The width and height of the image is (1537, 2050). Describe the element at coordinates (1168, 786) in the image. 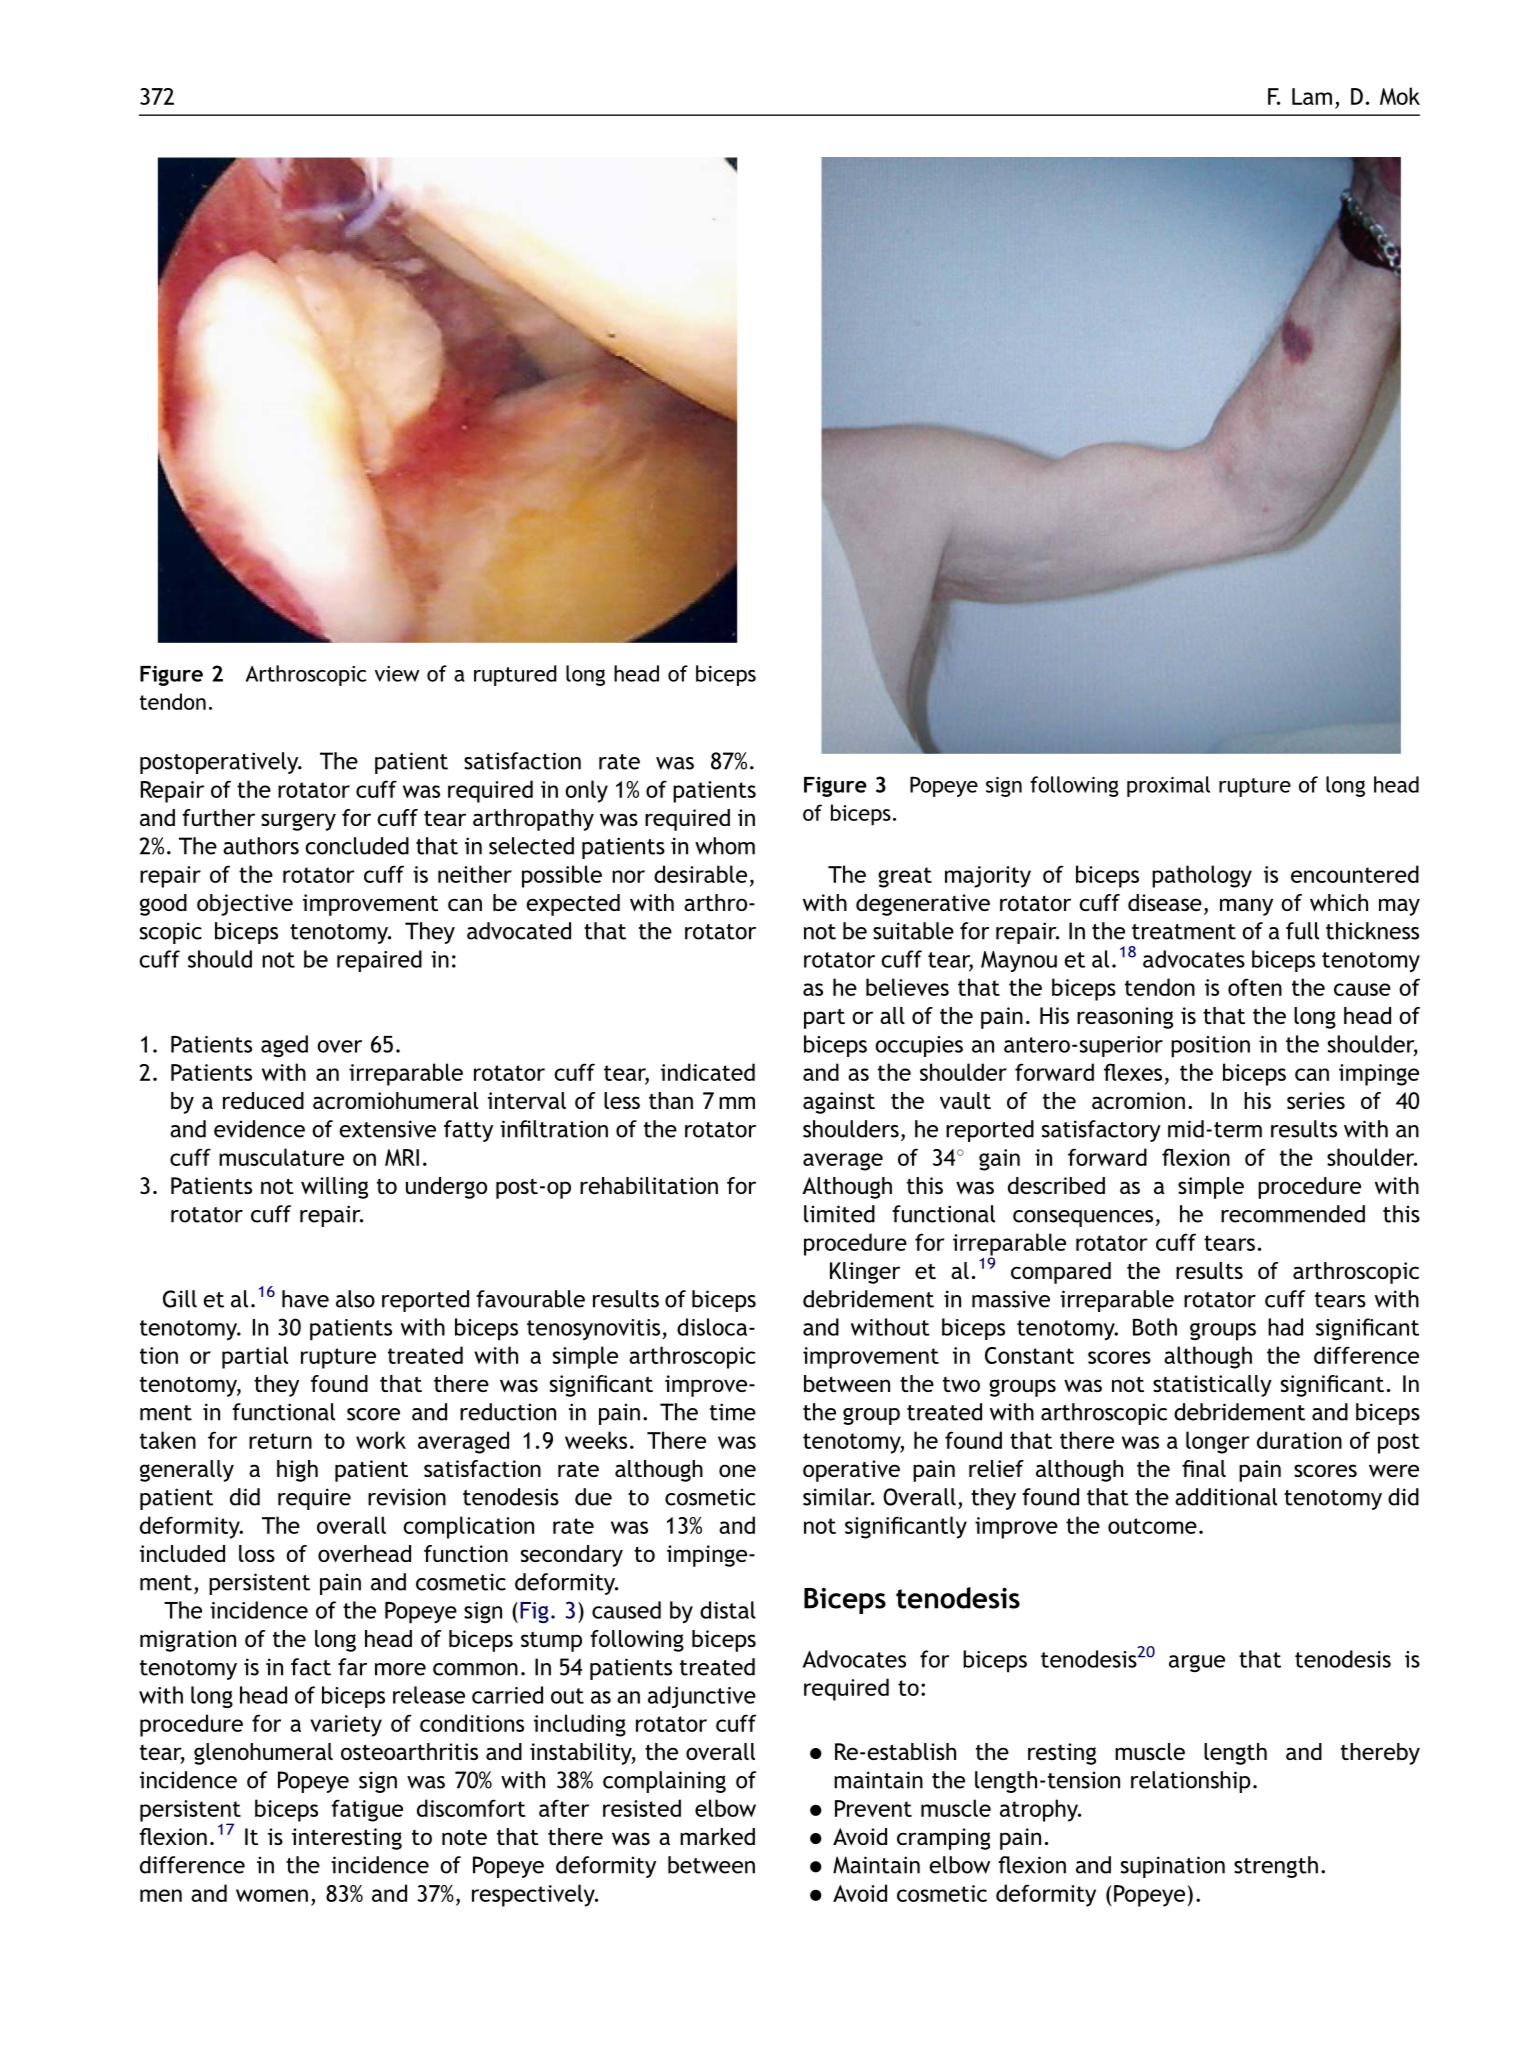

I see `proximal` at that location.
